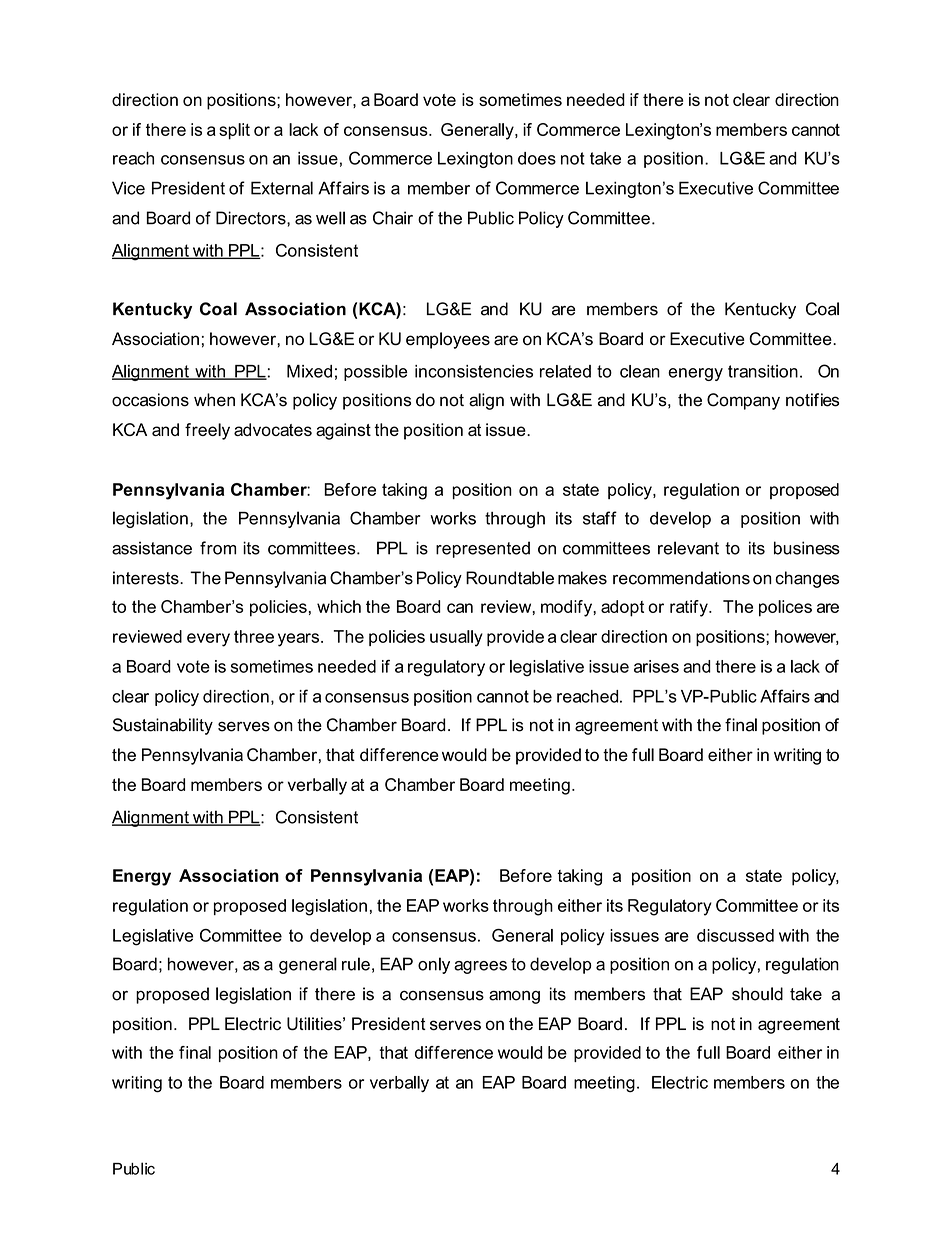 This screenshot has height=1233, width=952. What do you see at coordinates (234, 131) in the screenshot?
I see `split` at bounding box center [234, 131].
